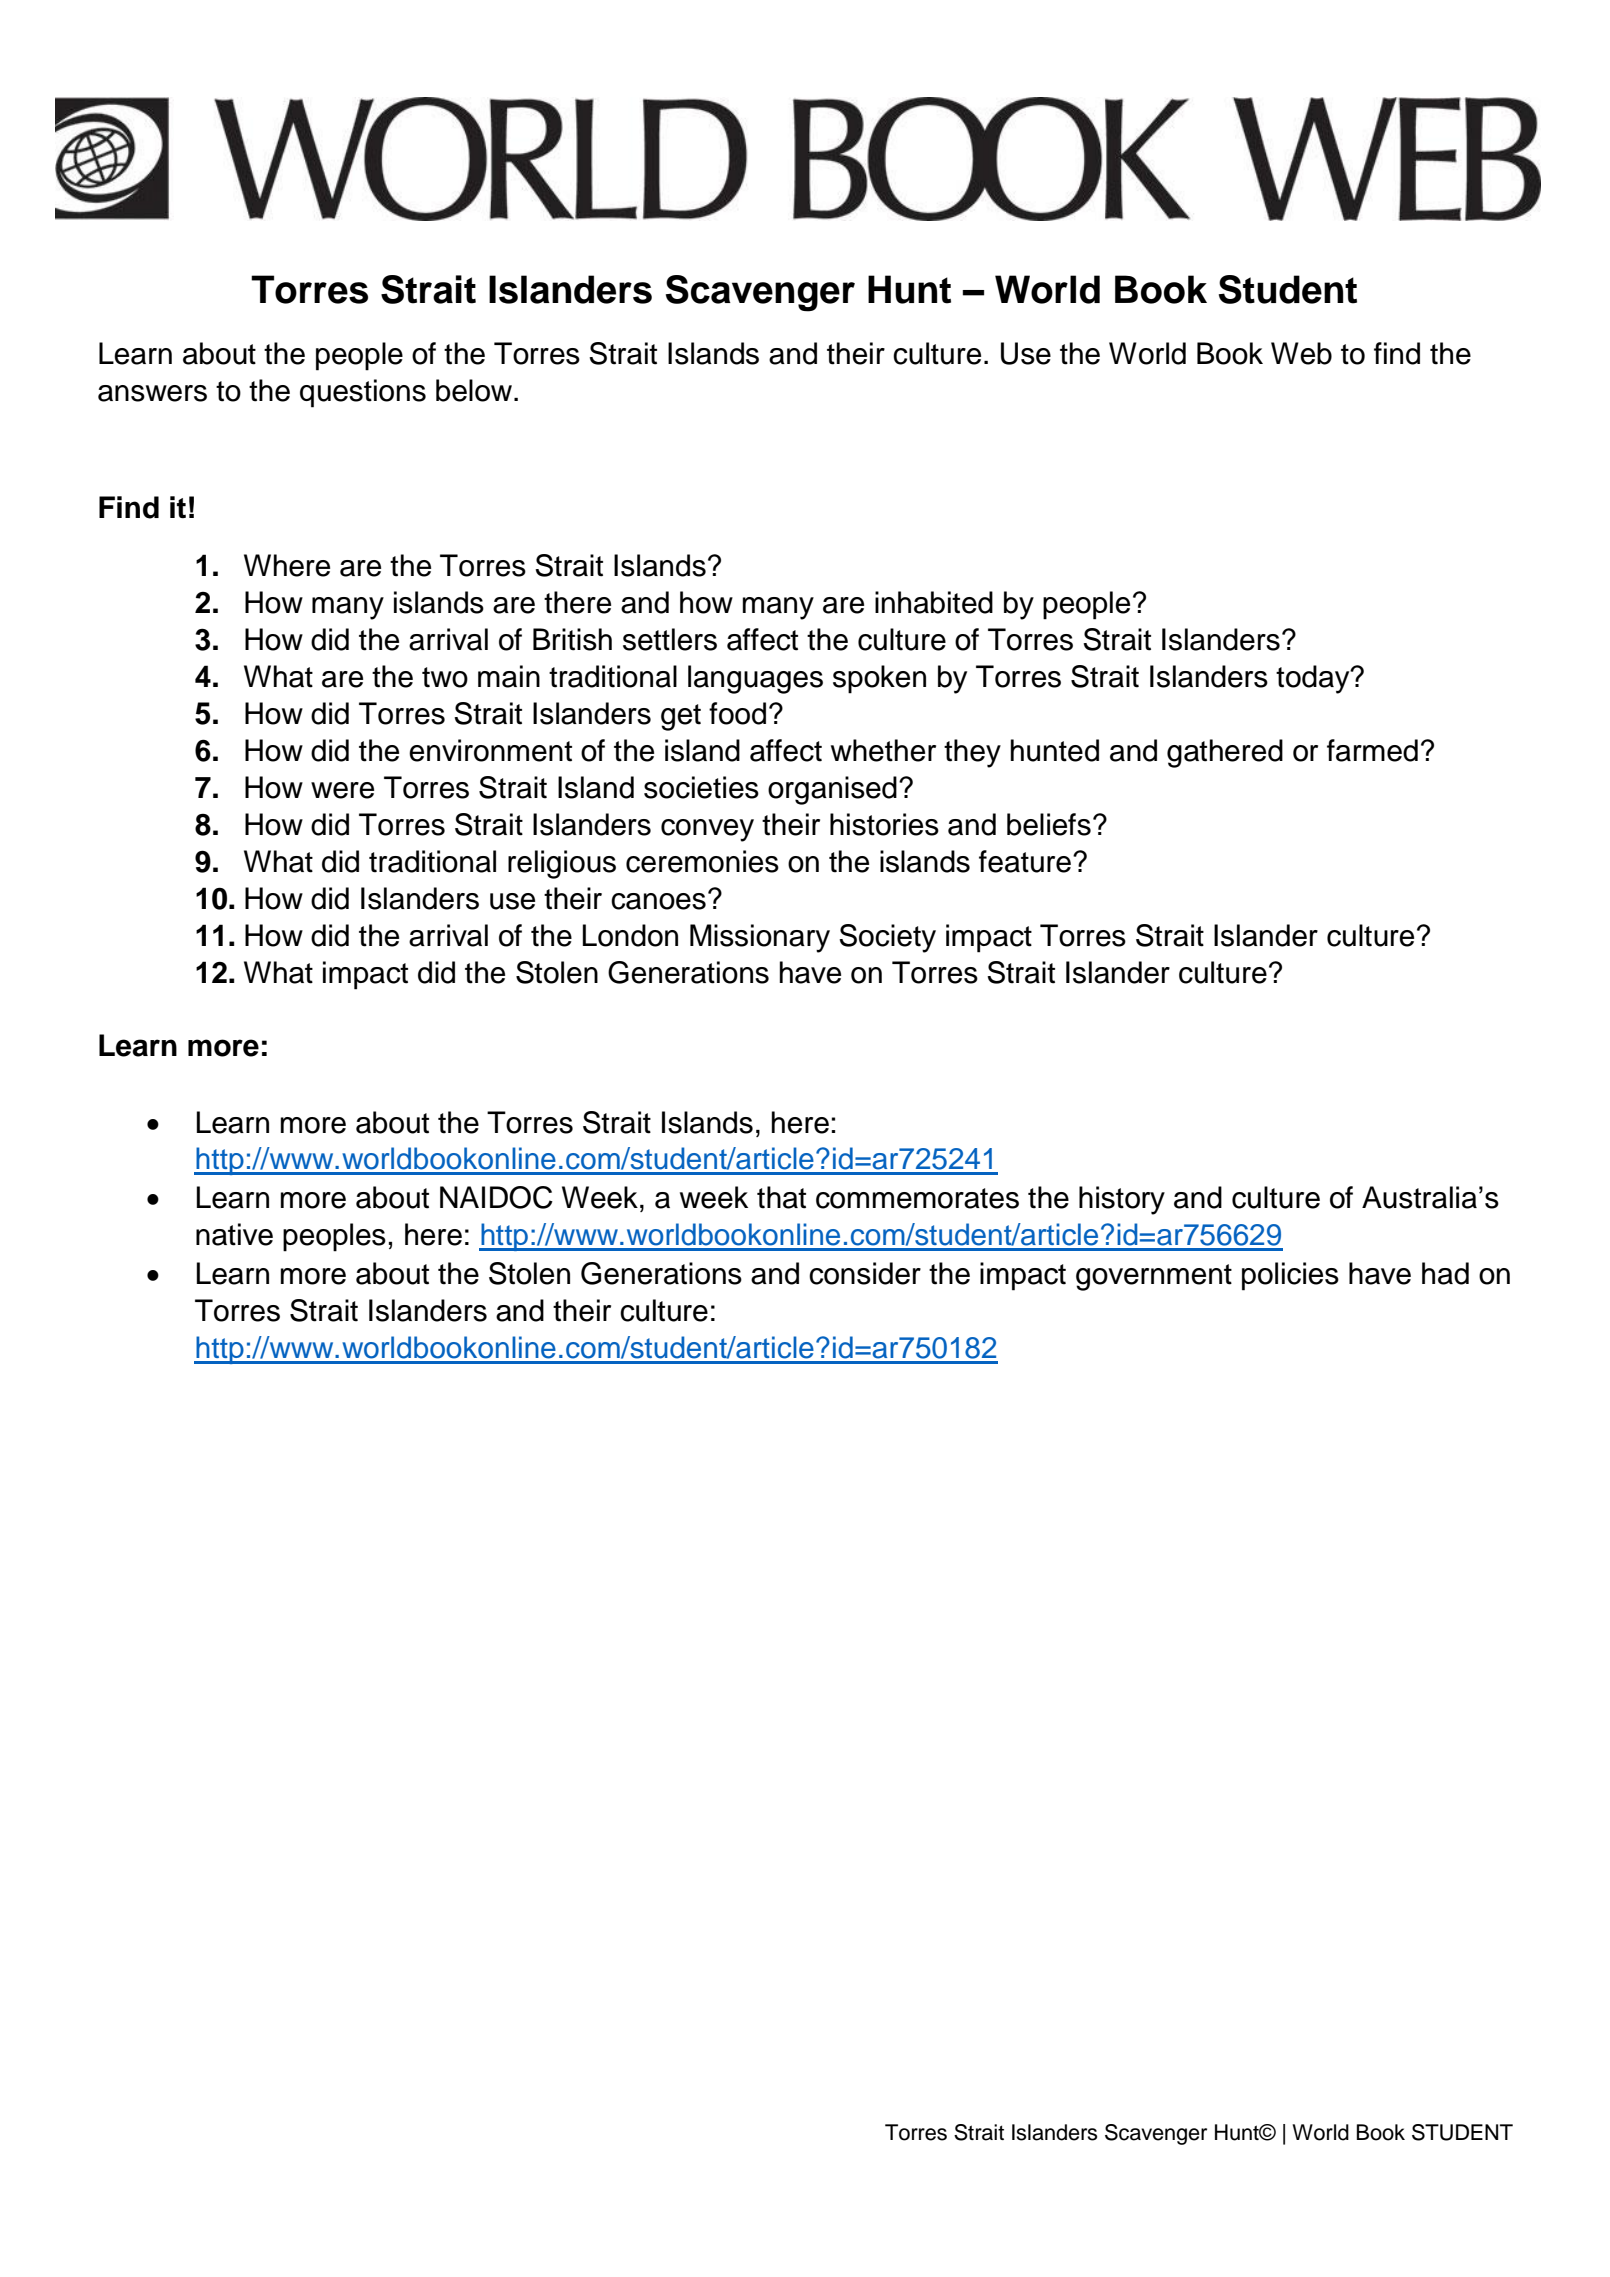 This screenshot has height=2277, width=1610. I want to click on farmed, so click(1372, 750).
